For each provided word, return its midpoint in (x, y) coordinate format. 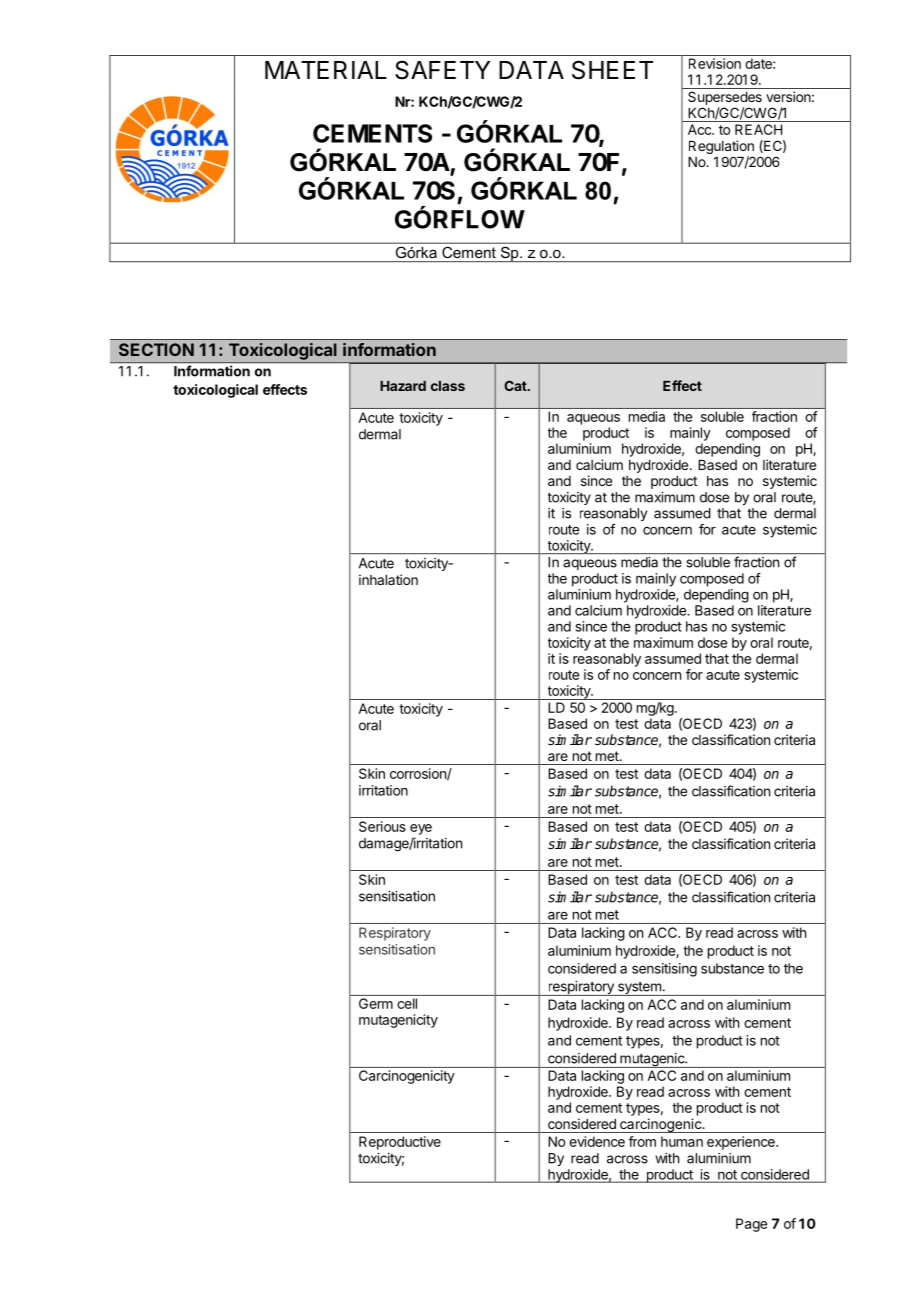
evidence (597, 1141)
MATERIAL (326, 70)
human (682, 1141)
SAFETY (442, 70)
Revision (715, 63)
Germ (376, 1003)
